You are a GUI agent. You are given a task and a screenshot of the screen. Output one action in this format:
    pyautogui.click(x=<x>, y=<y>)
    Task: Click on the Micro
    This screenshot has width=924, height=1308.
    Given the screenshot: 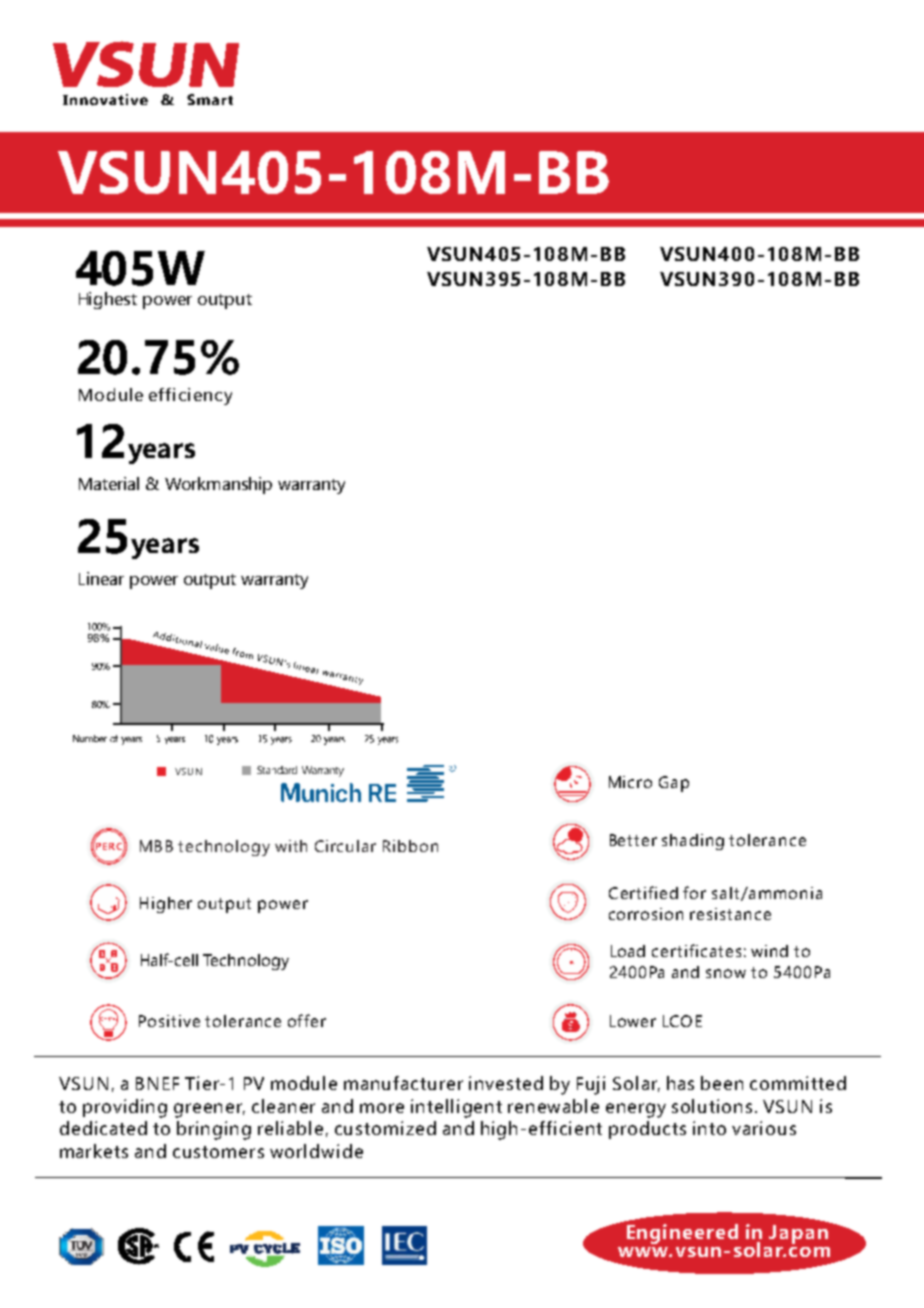 What is the action you would take?
    pyautogui.click(x=630, y=782)
